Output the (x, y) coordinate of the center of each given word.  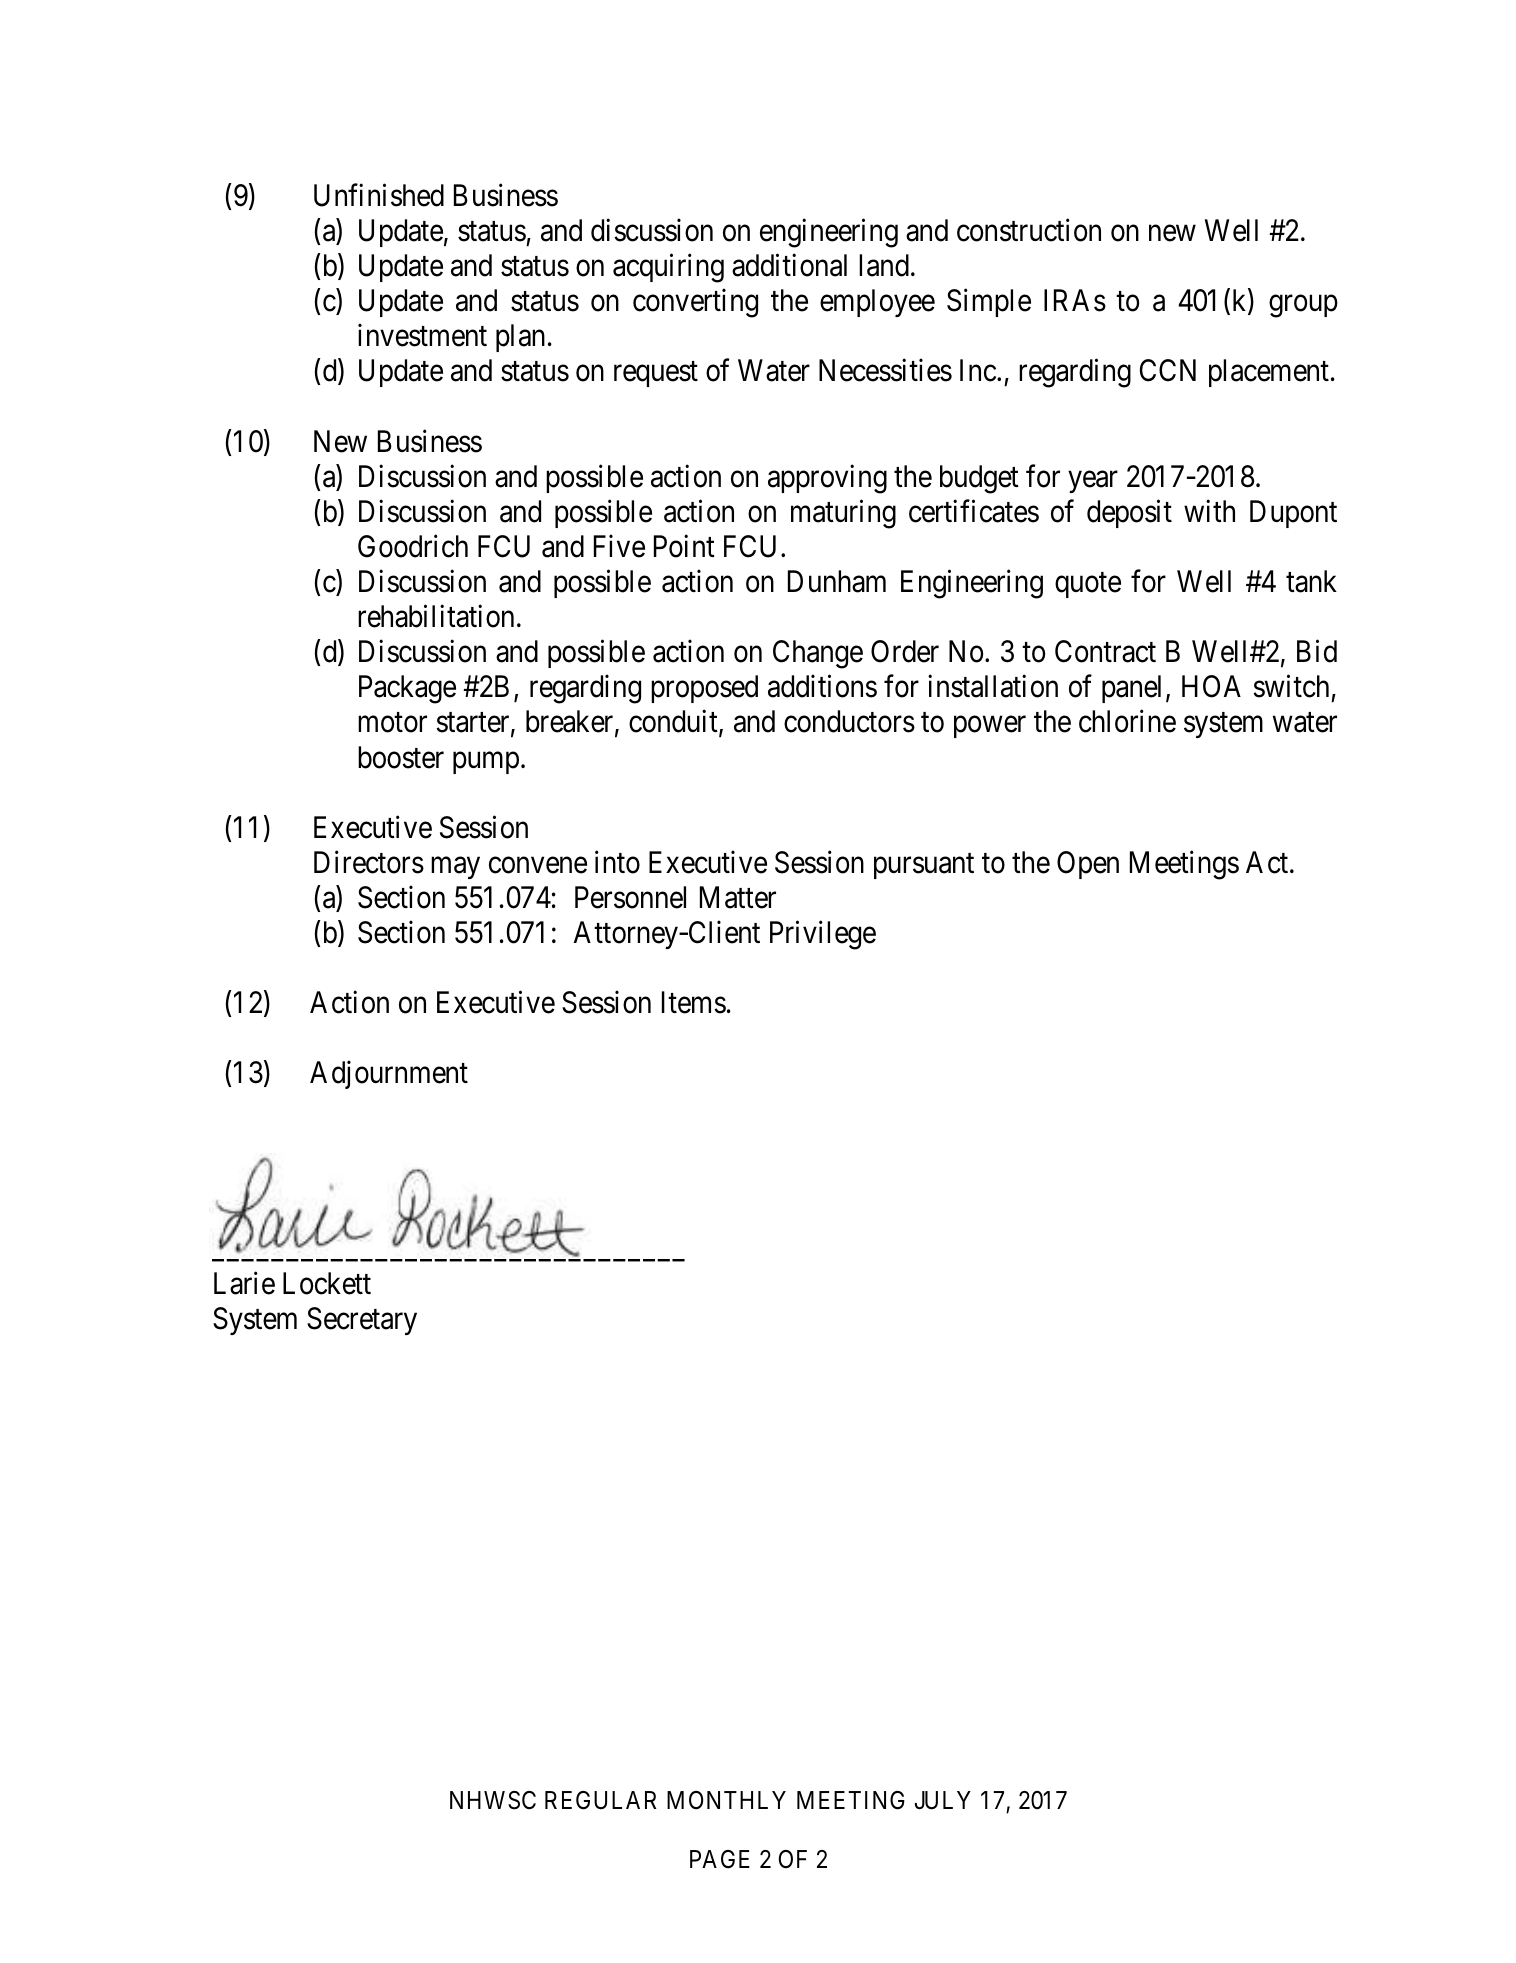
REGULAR (601, 1800)
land (884, 265)
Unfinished (379, 195)
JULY (943, 1800)
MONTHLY (726, 1800)
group (1303, 307)
